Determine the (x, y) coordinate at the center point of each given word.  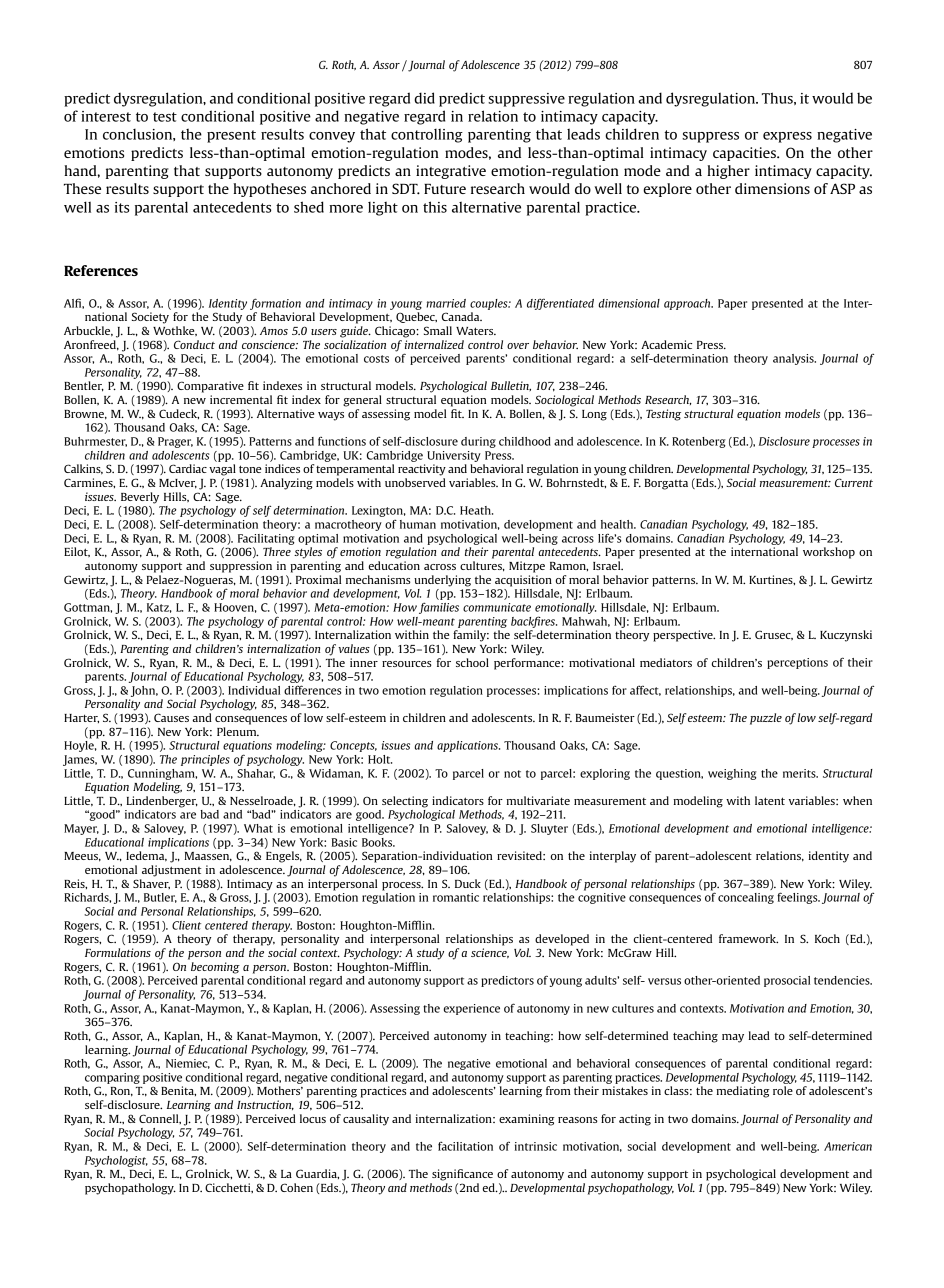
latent (770, 800)
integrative (451, 172)
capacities (745, 154)
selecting (405, 802)
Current (854, 482)
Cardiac (188, 468)
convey (332, 137)
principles (205, 760)
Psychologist (116, 1161)
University (454, 456)
